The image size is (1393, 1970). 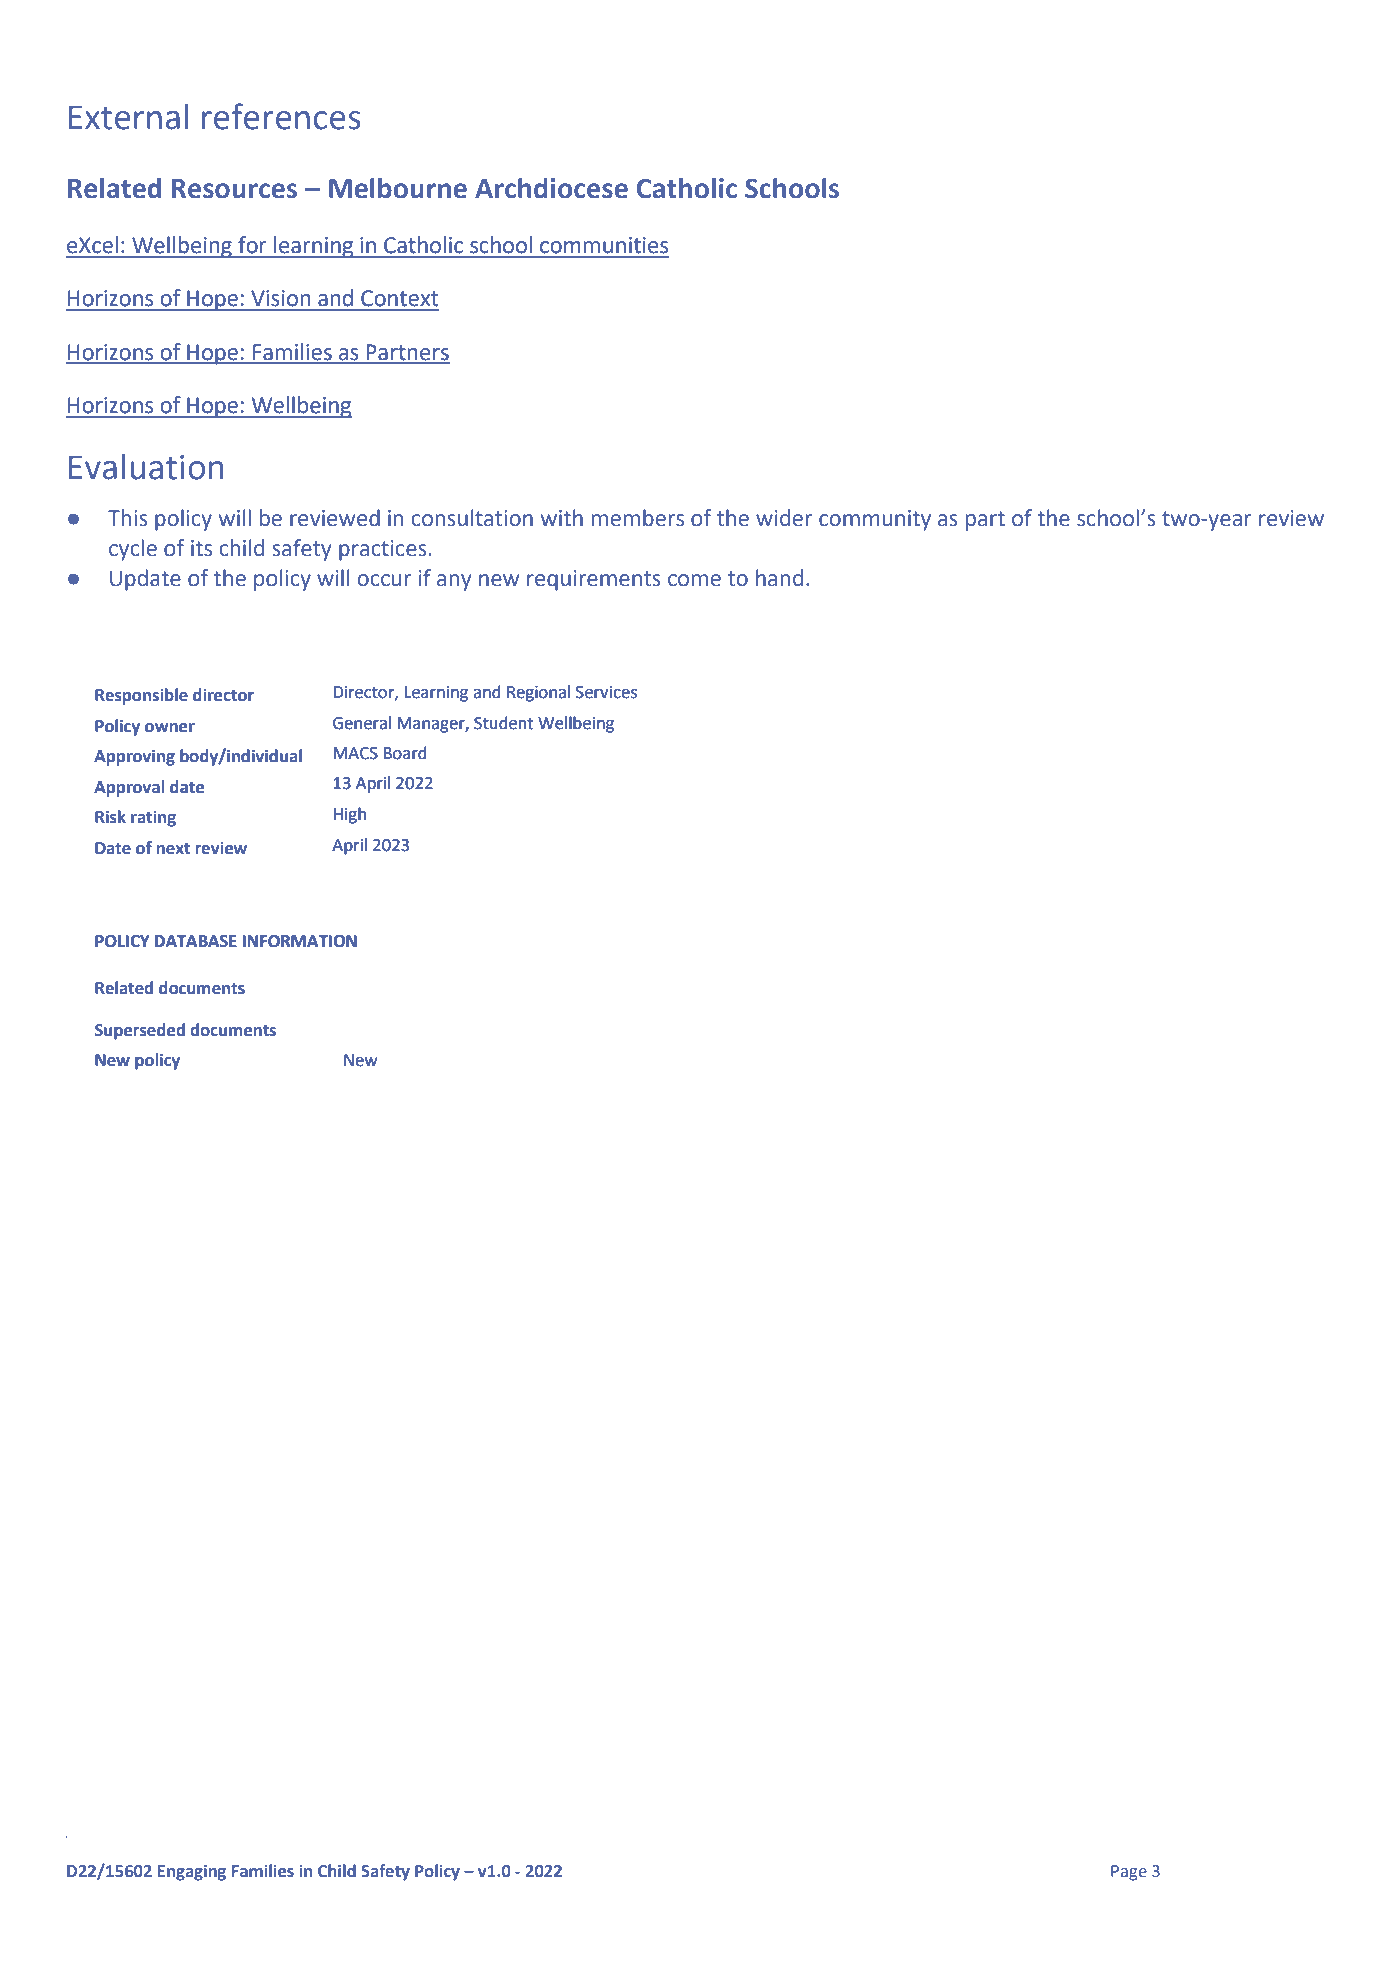 I want to click on owner, so click(x=170, y=728).
